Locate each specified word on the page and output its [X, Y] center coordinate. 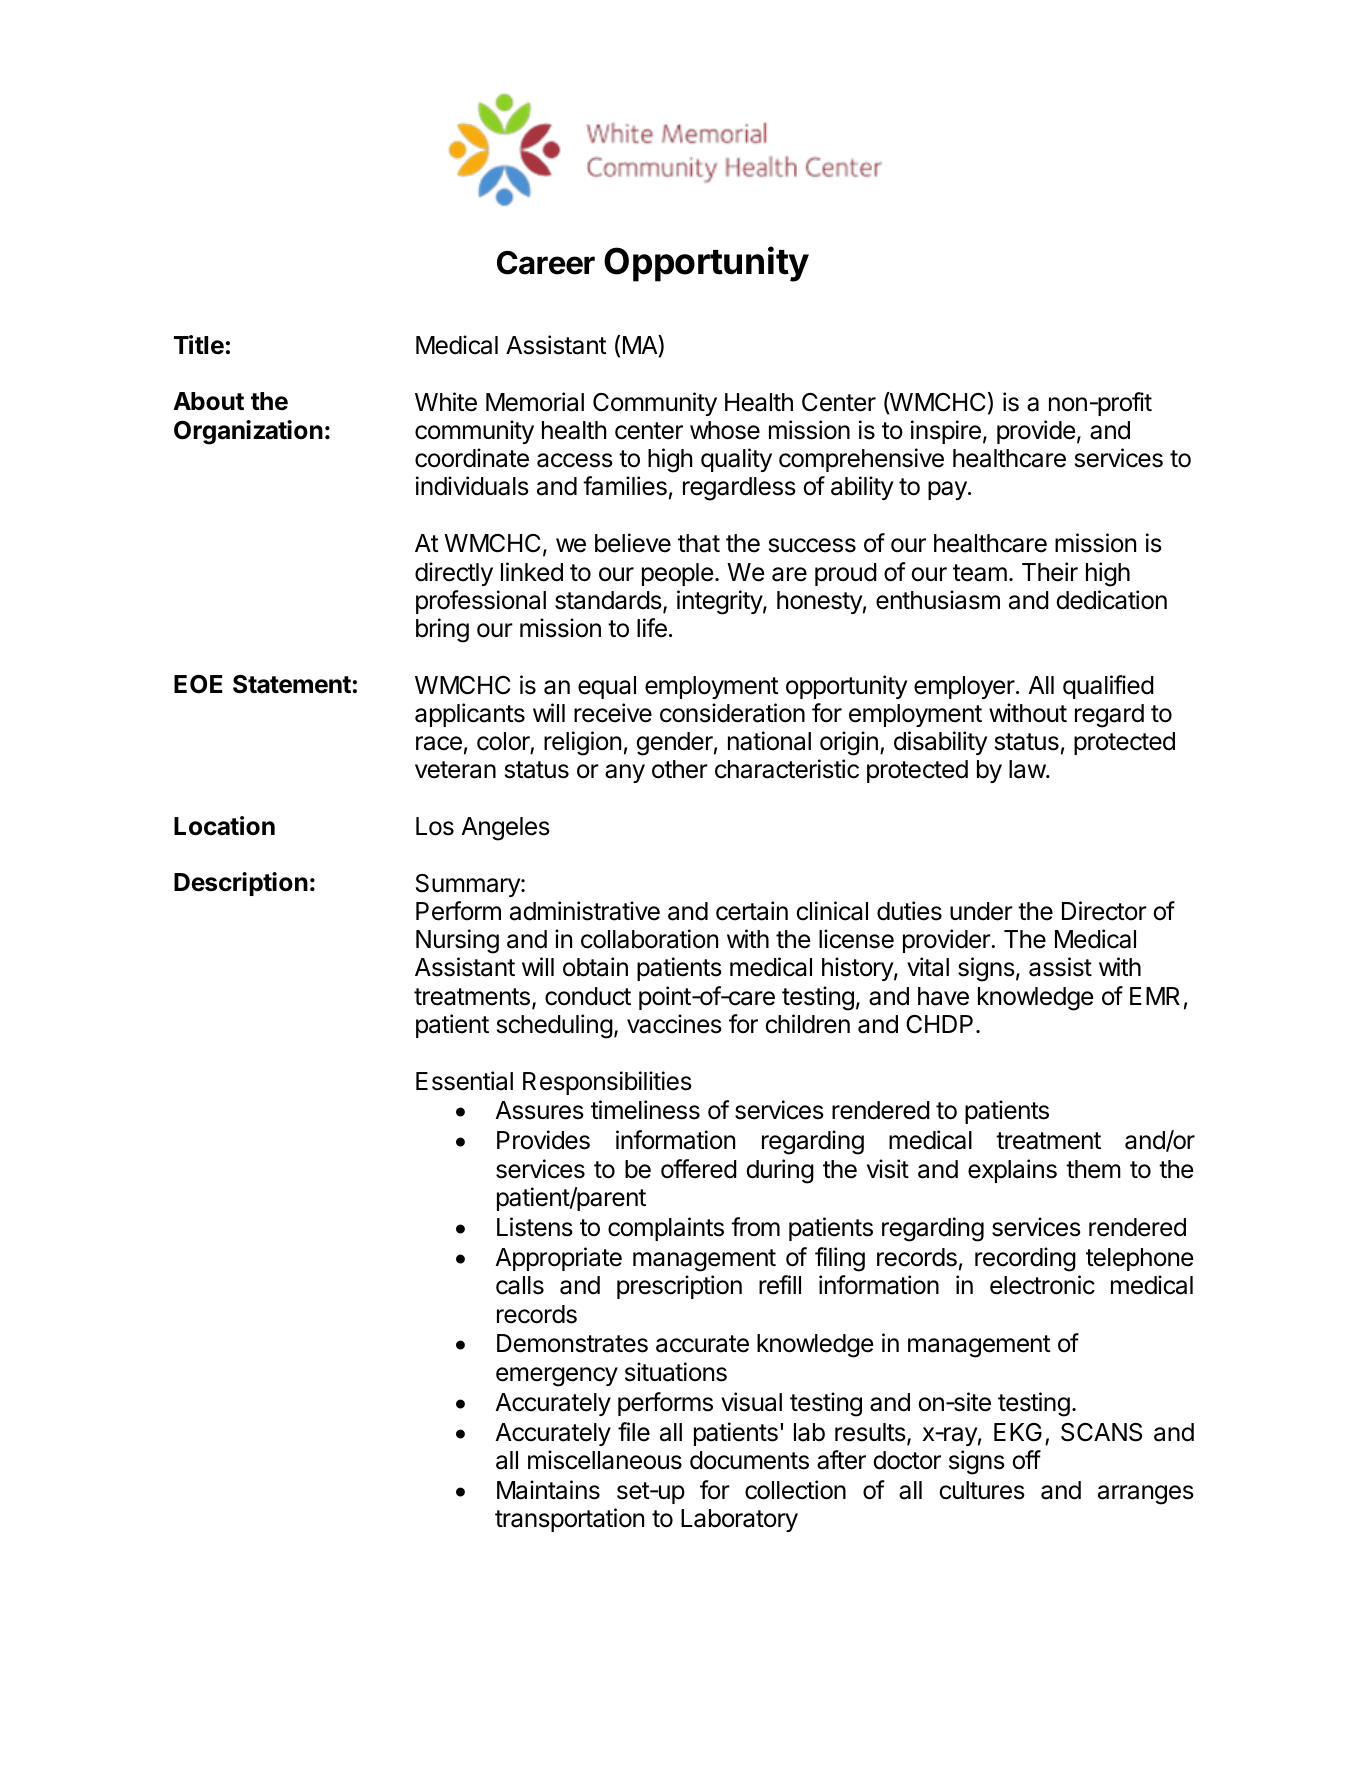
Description [241, 884]
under [981, 911]
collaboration [649, 939]
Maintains [548, 1490]
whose [725, 430]
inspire [946, 432]
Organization [248, 432]
